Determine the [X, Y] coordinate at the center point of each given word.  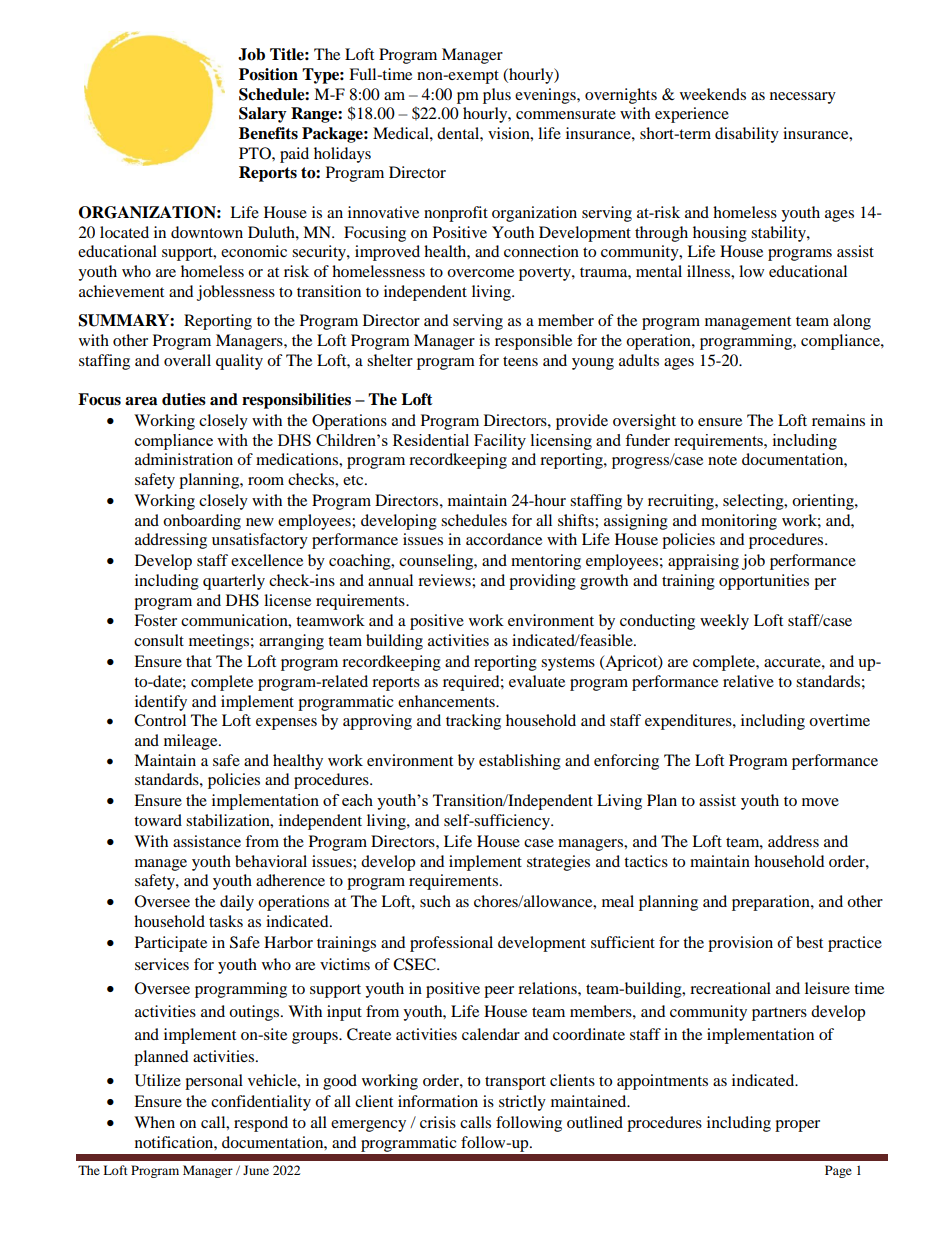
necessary [803, 98]
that [199, 661]
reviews [445, 580]
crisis [438, 1122]
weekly [724, 622]
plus [497, 96]
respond [261, 1124]
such [435, 901]
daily [237, 903]
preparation [772, 903]
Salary [263, 115]
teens [520, 361]
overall [187, 360]
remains [838, 420]
